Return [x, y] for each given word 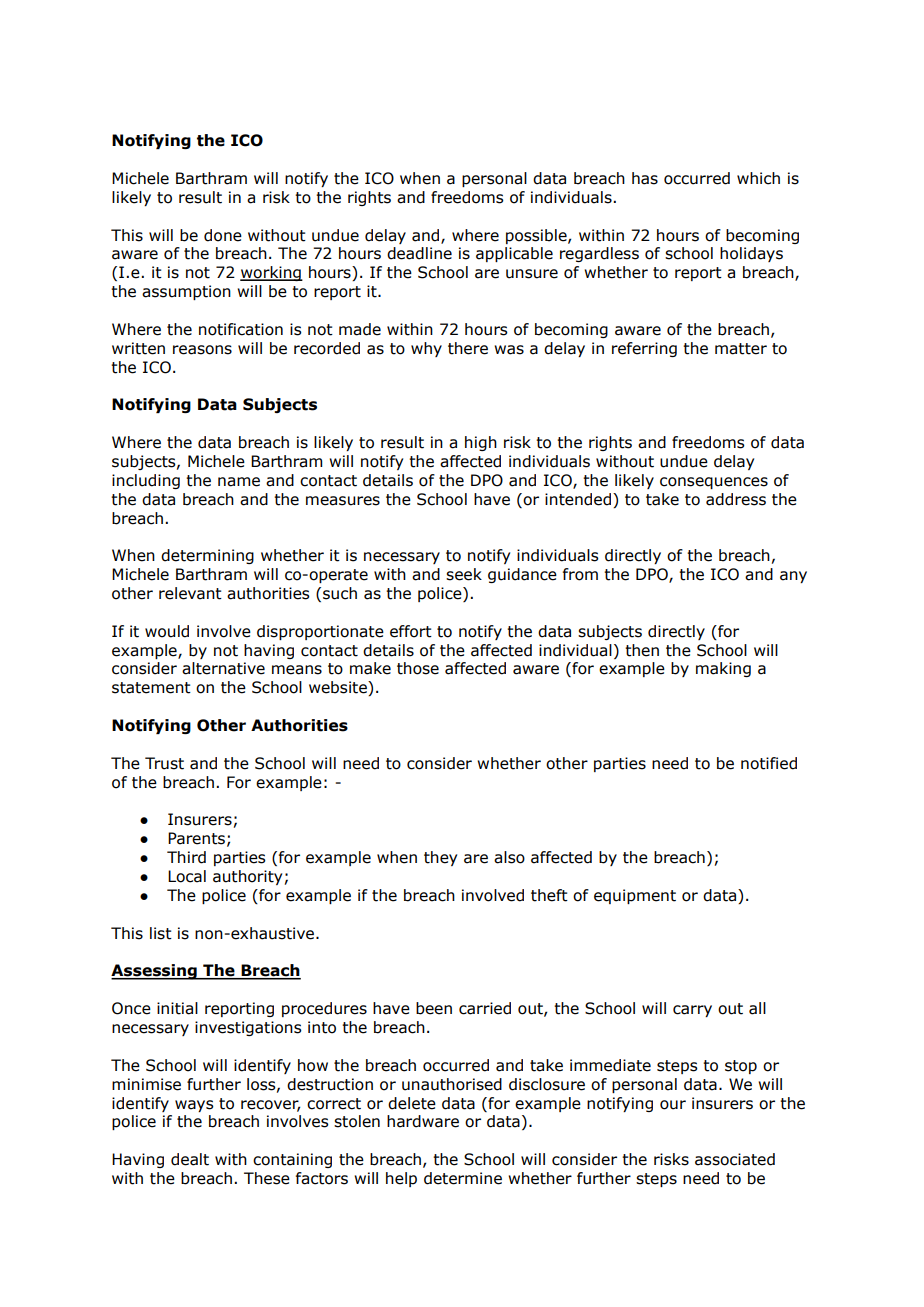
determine [463, 1178]
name [239, 482]
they [440, 858]
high [481, 443]
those [418, 668]
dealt [190, 1159]
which [758, 178]
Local [187, 876]
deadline [419, 253]
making [723, 669]
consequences [714, 483]
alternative [223, 668]
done [223, 235]
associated [735, 1159]
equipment [635, 896]
